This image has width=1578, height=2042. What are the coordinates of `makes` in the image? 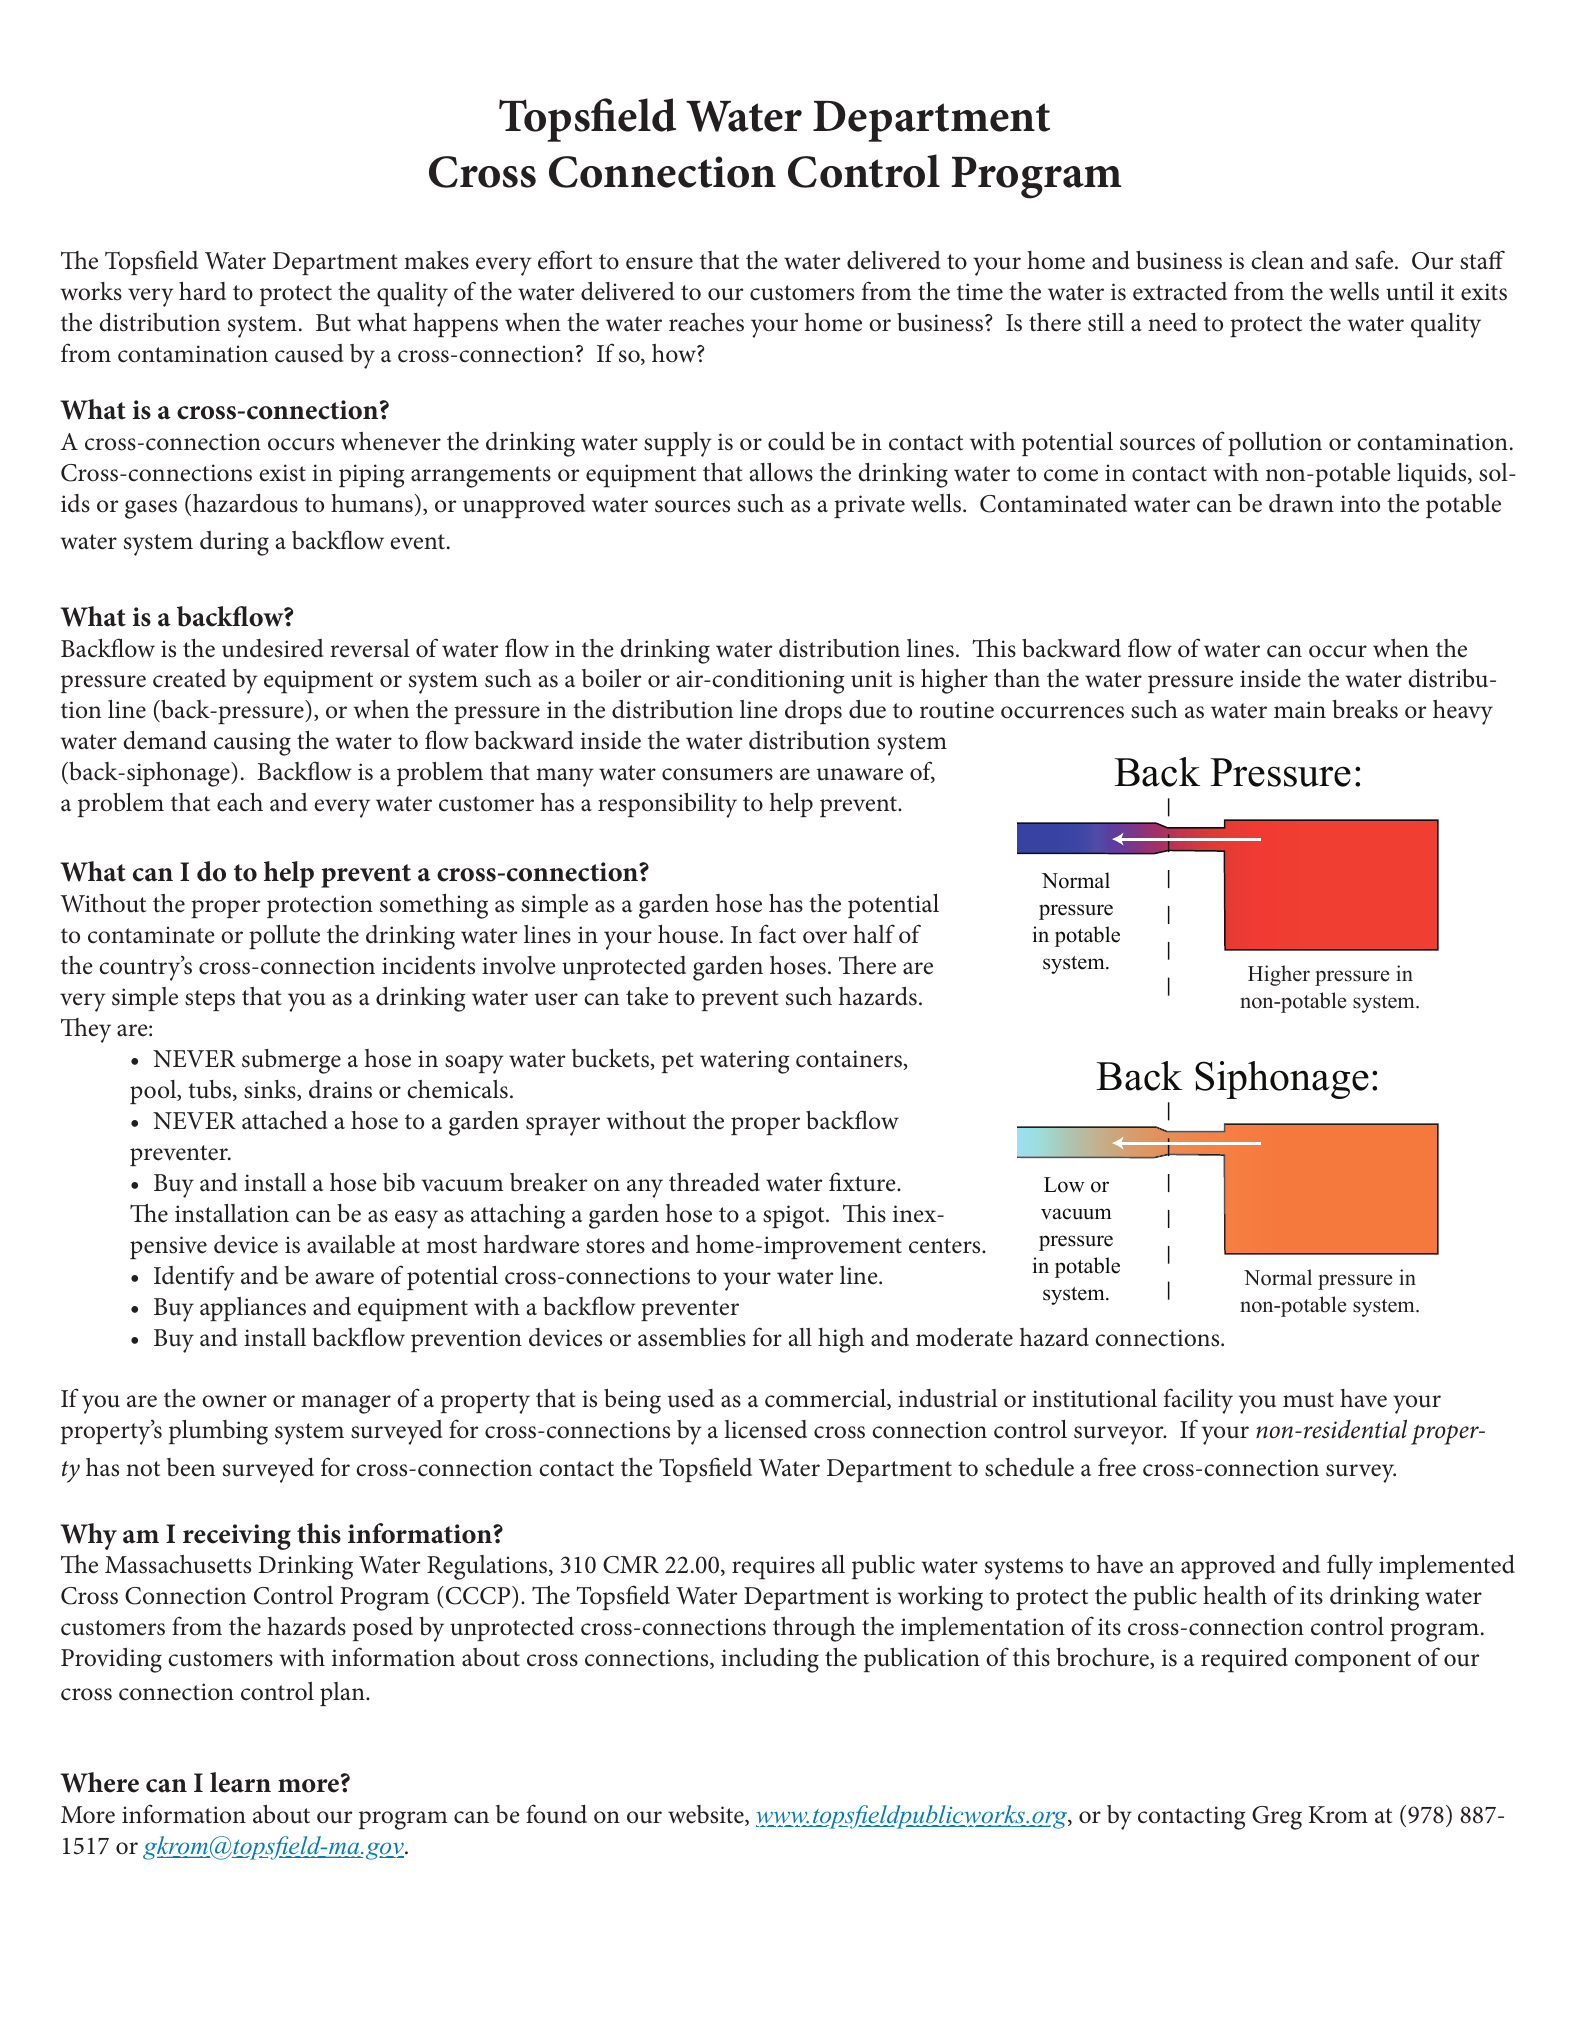 It's located at (436, 260).
